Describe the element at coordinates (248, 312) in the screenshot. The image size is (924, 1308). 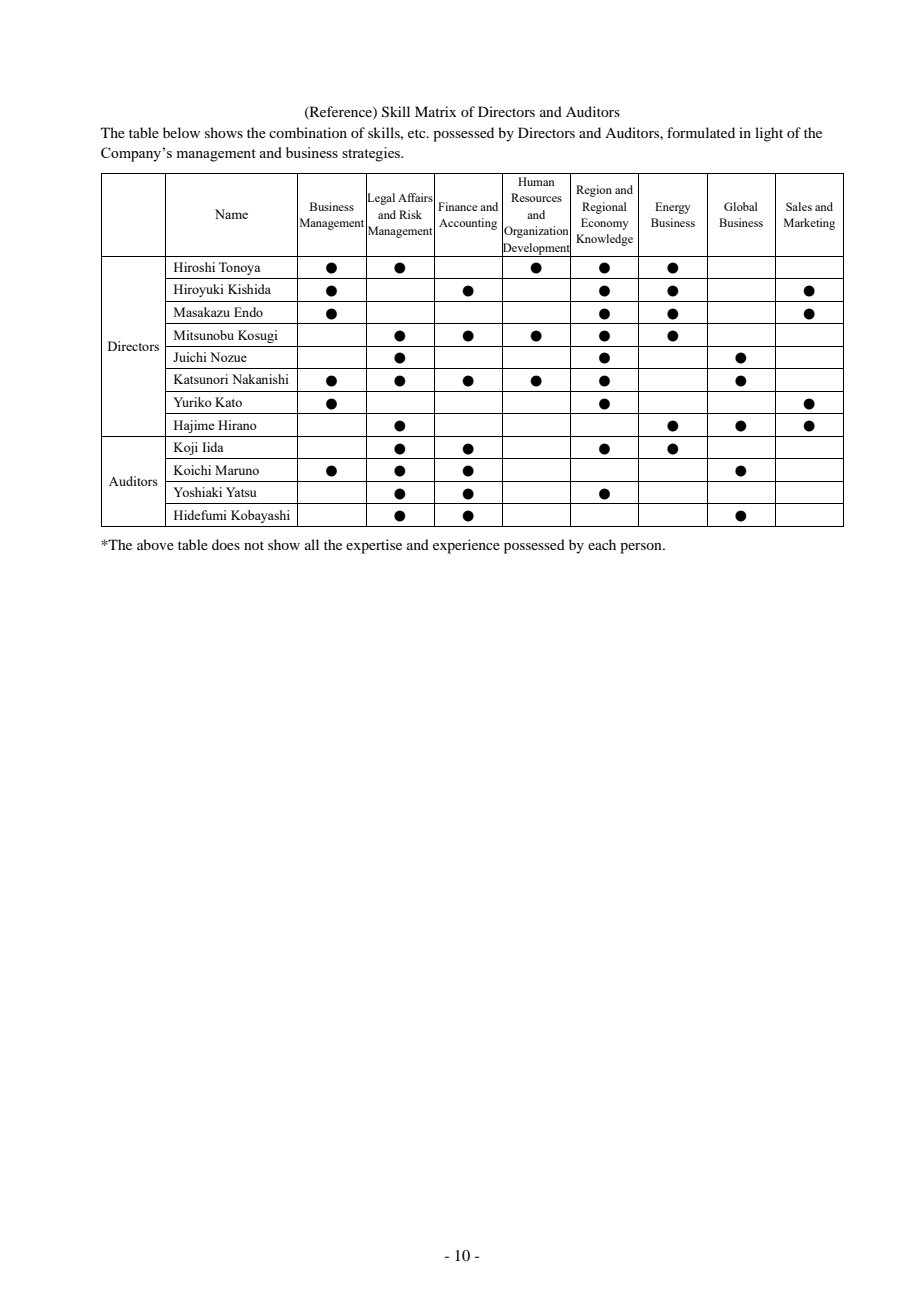
I see `Endo` at that location.
